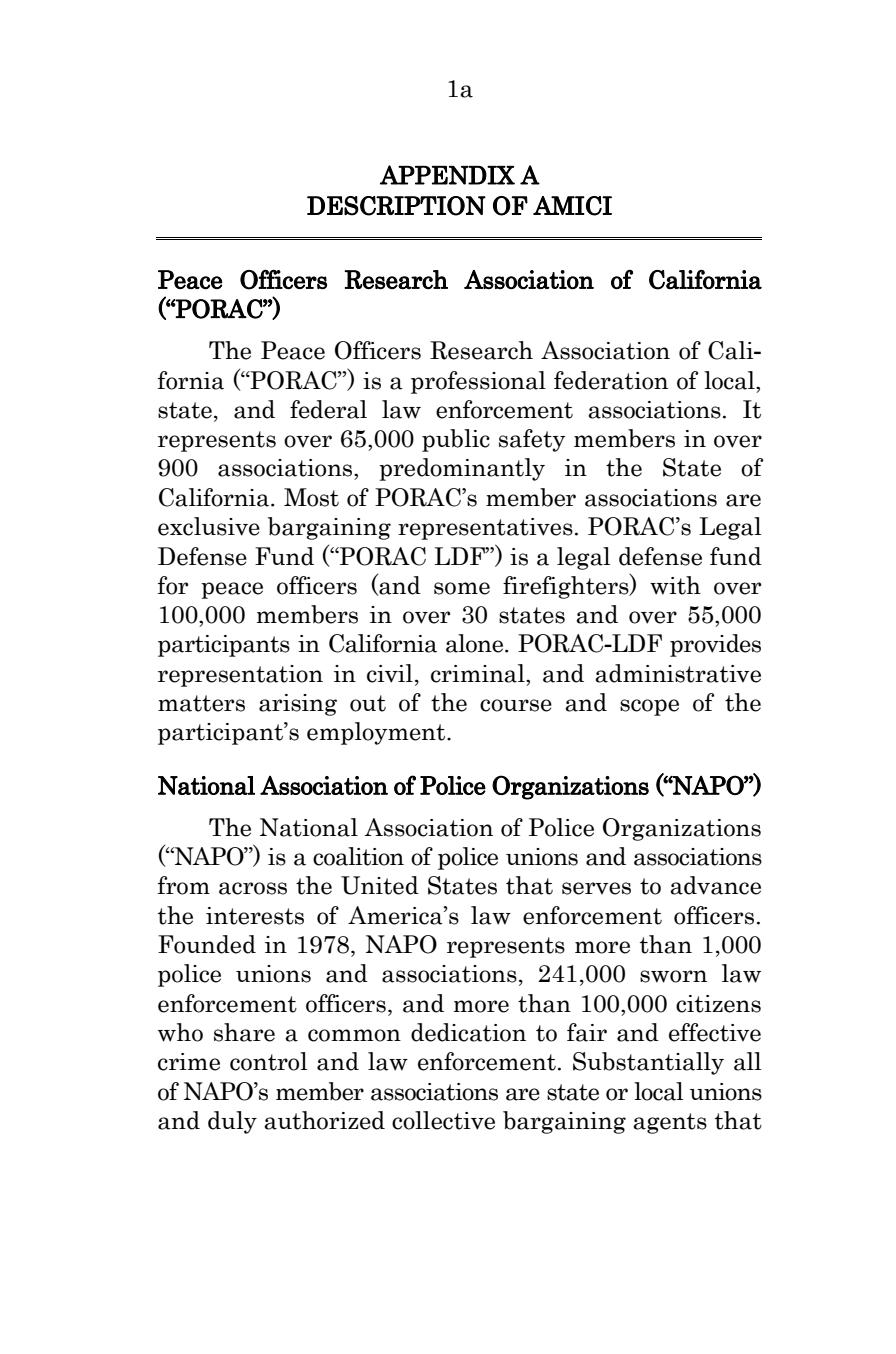 This page has width=896, height=1354. What do you see at coordinates (253, 888) in the page?
I see `across` at bounding box center [253, 888].
